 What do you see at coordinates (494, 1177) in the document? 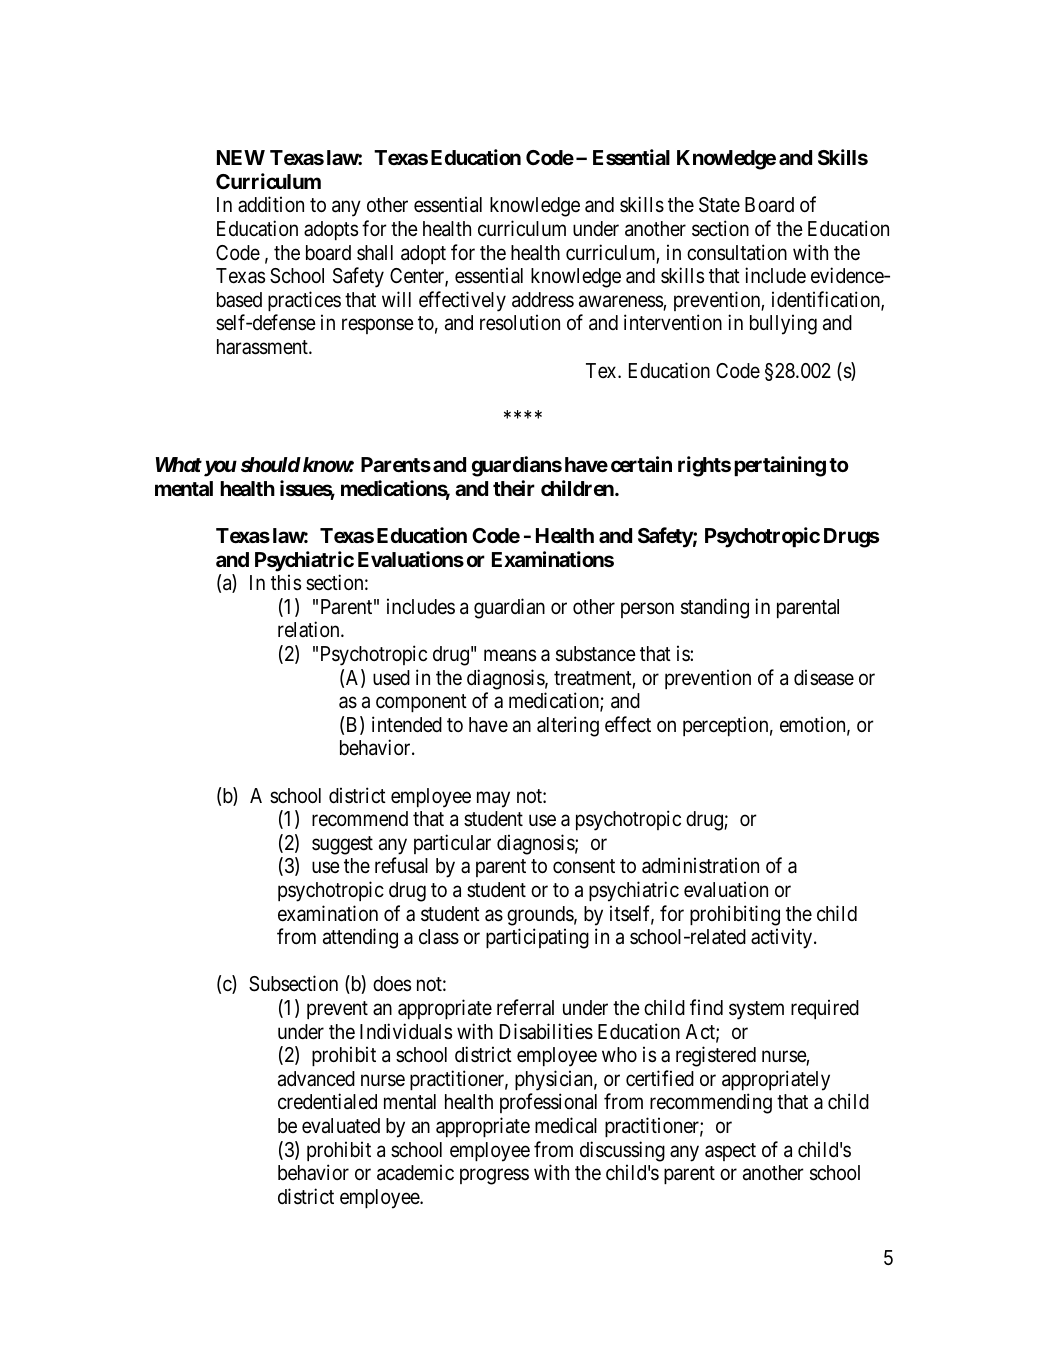
I see `progress` at bounding box center [494, 1177].
